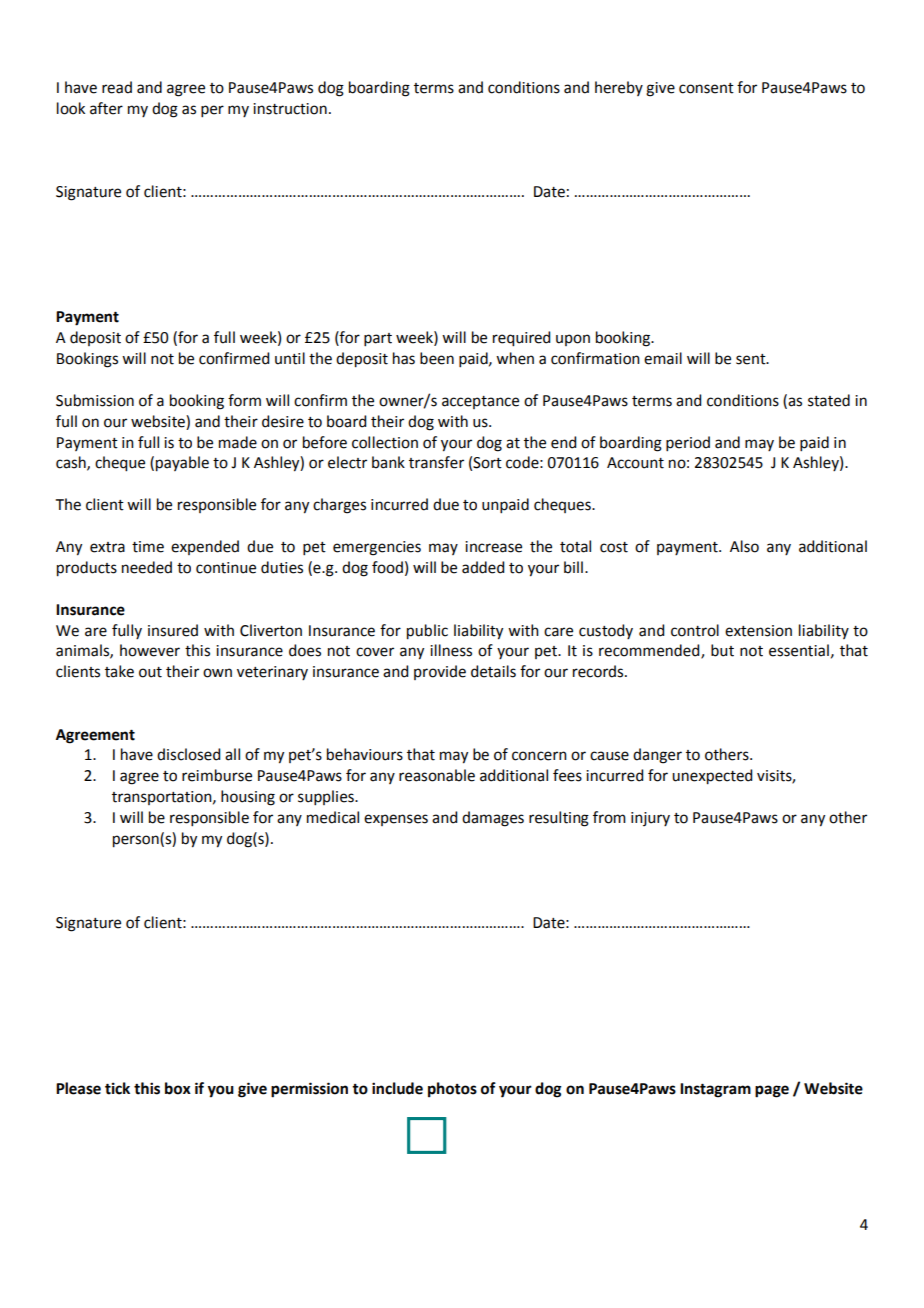  Describe the element at coordinates (178, 1088) in the document. I see `box` at that location.
